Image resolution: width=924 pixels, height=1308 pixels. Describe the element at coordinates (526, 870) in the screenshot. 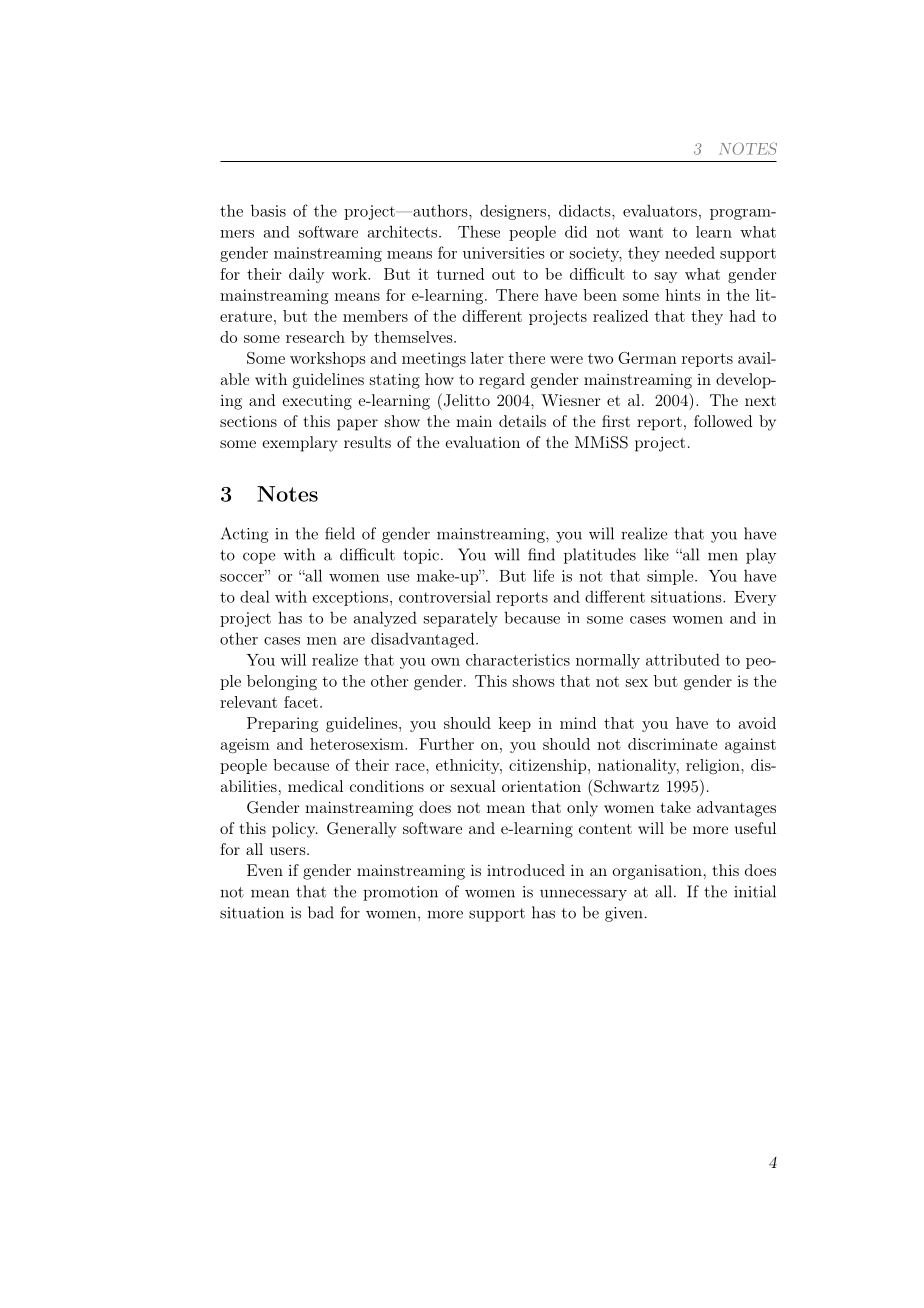

I see `introduced` at that location.
